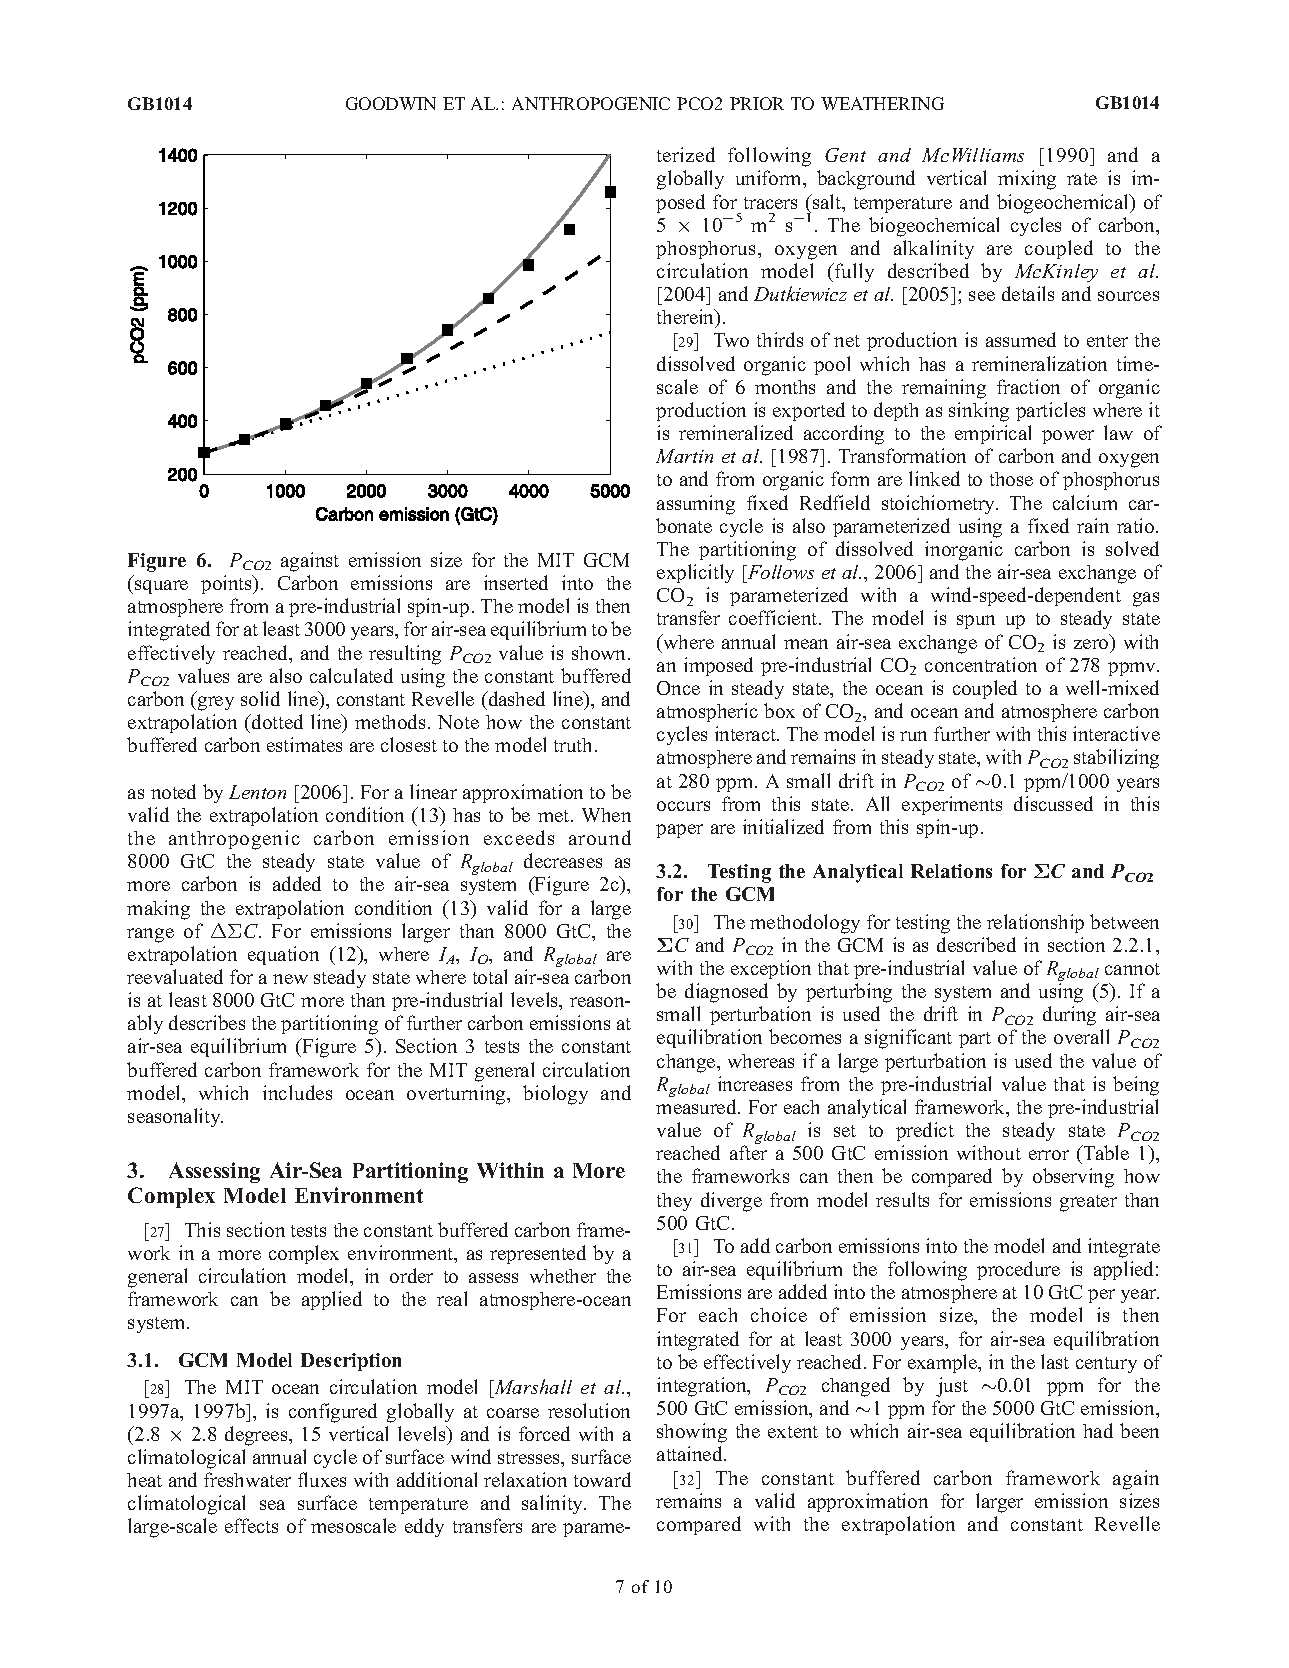 This screenshot has width=1289, height=1668. Describe the element at coordinates (1027, 180) in the screenshot. I see `mixing` at that location.
